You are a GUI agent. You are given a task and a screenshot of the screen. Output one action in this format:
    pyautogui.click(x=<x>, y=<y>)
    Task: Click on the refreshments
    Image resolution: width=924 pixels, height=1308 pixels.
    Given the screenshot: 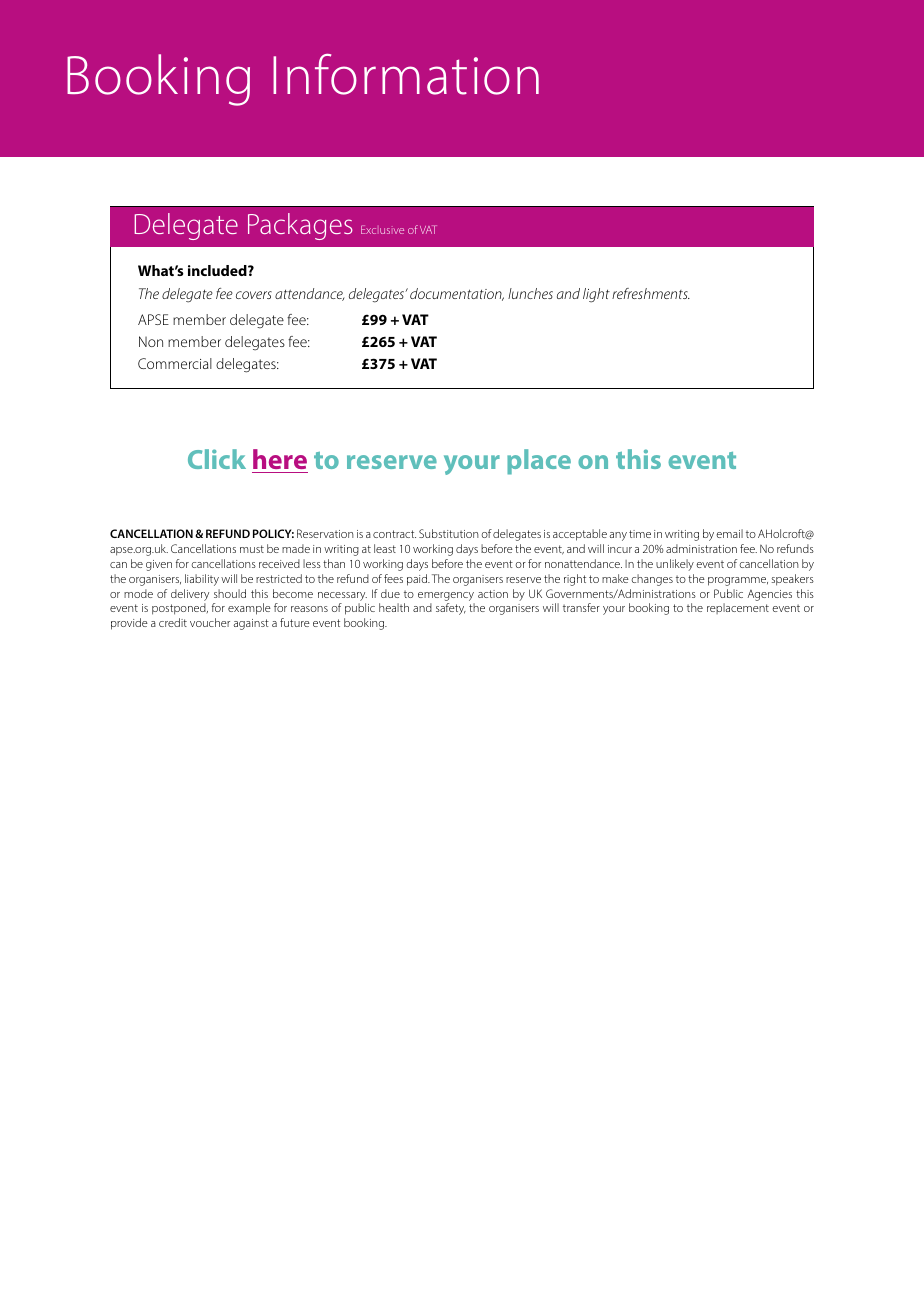 What is the action you would take?
    pyautogui.click(x=651, y=293)
